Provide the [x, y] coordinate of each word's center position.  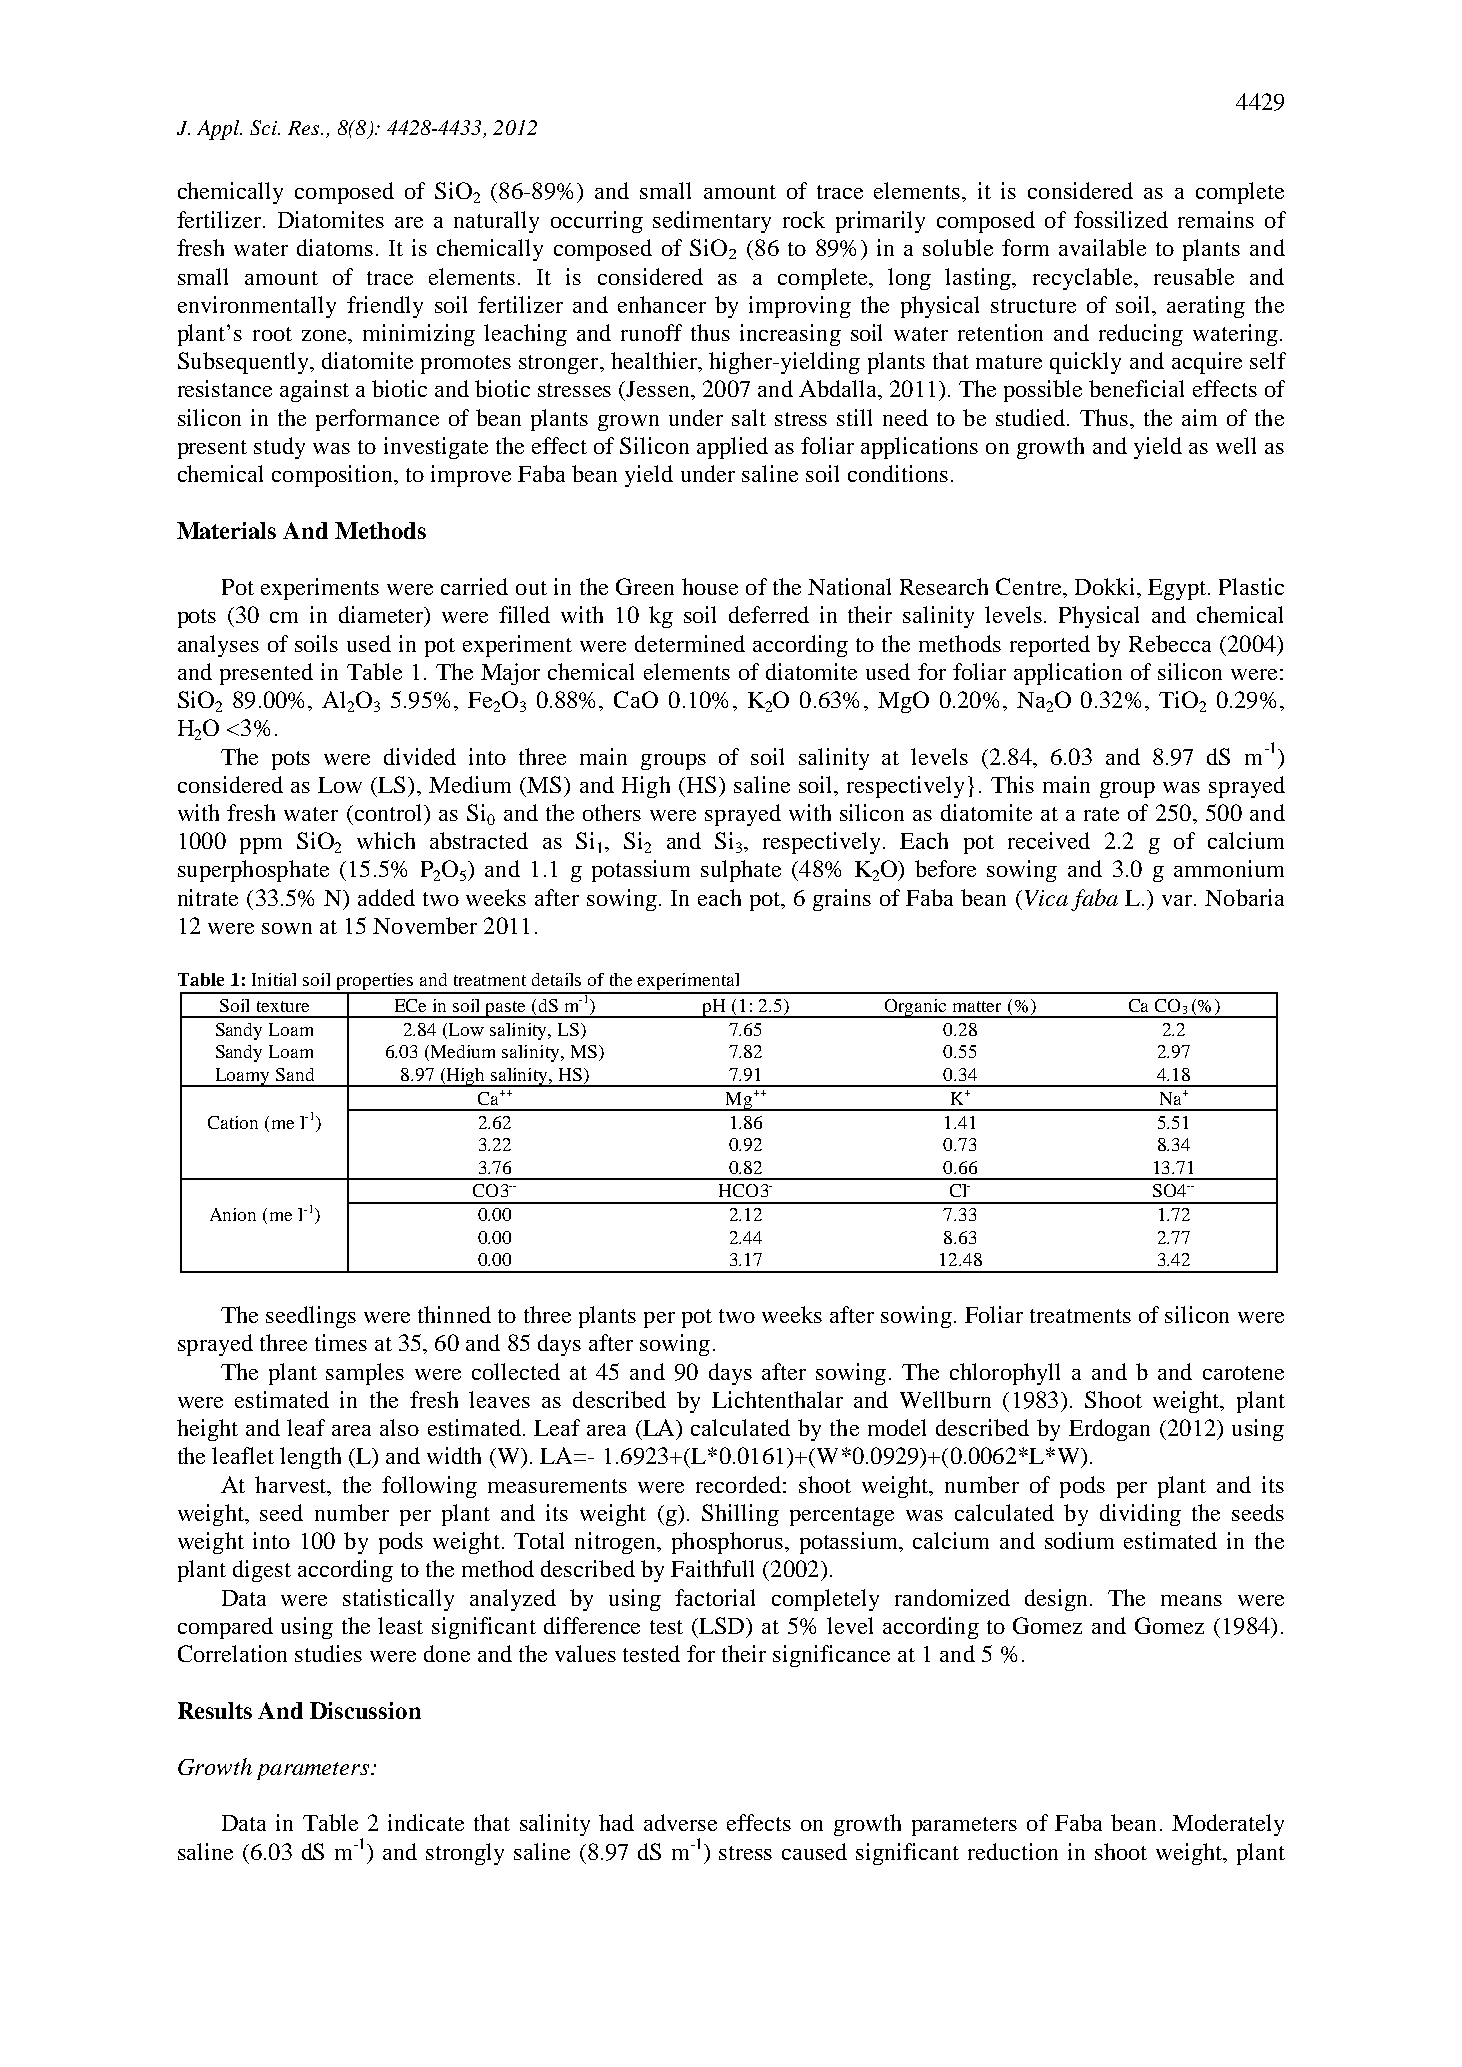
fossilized [1121, 219]
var [1178, 900]
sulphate [741, 871]
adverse [680, 1822]
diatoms [335, 247]
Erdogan [1109, 1430]
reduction [1013, 1851]
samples [365, 1374]
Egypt [1178, 589]
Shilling [740, 1515]
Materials [226, 530]
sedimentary [712, 222]
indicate [426, 1822]
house [710, 586]
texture [283, 1006]
